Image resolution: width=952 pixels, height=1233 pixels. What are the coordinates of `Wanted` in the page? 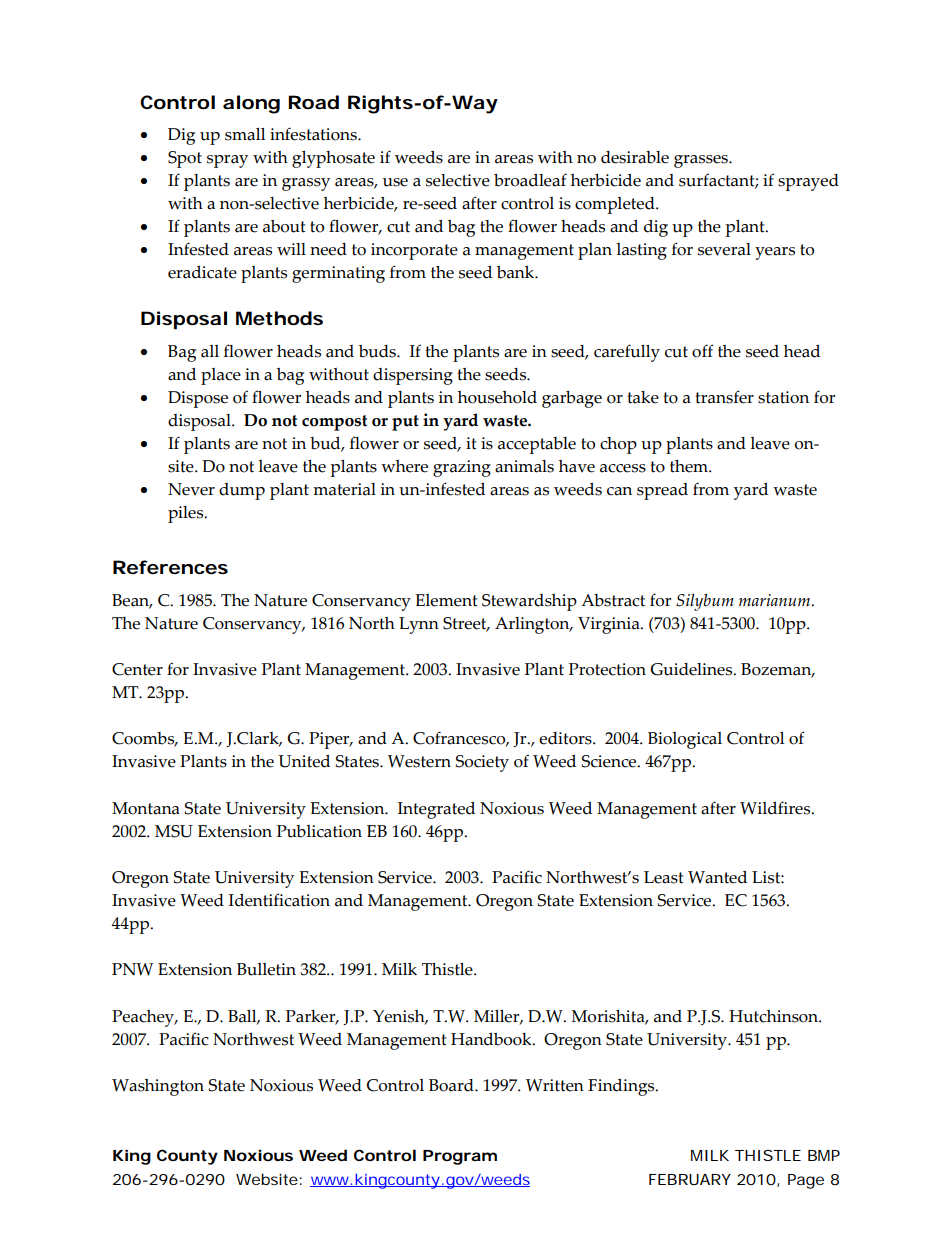 It's located at (717, 877).
